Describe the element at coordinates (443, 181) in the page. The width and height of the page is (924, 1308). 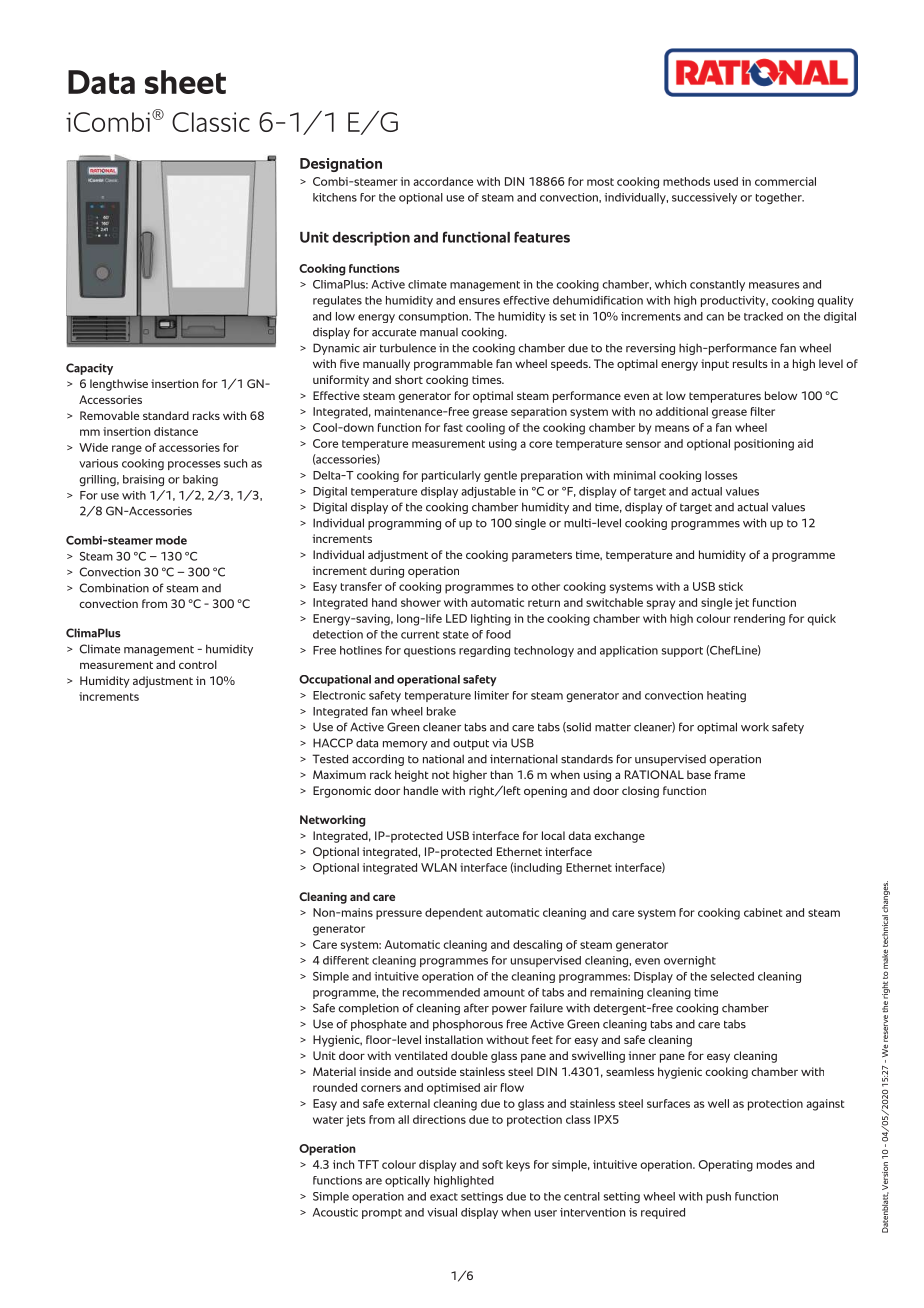
I see `accordance` at that location.
